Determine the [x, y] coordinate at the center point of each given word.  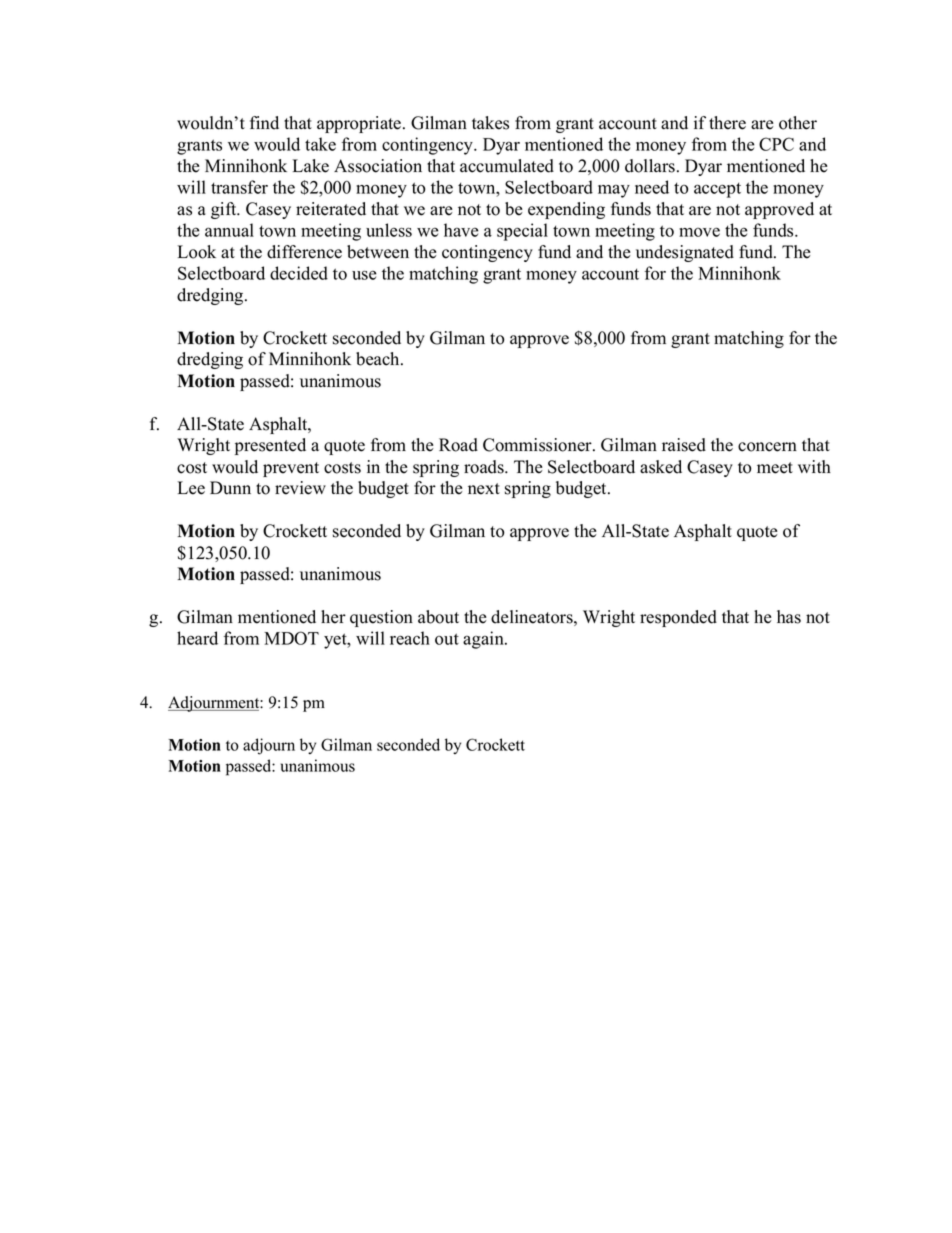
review [300, 488]
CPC [776, 144]
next [484, 489]
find [264, 123]
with [814, 466]
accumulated [507, 166]
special [522, 232]
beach [379, 359]
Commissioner [538, 445]
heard [197, 638]
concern [767, 447]
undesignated [685, 253]
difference [304, 252]
